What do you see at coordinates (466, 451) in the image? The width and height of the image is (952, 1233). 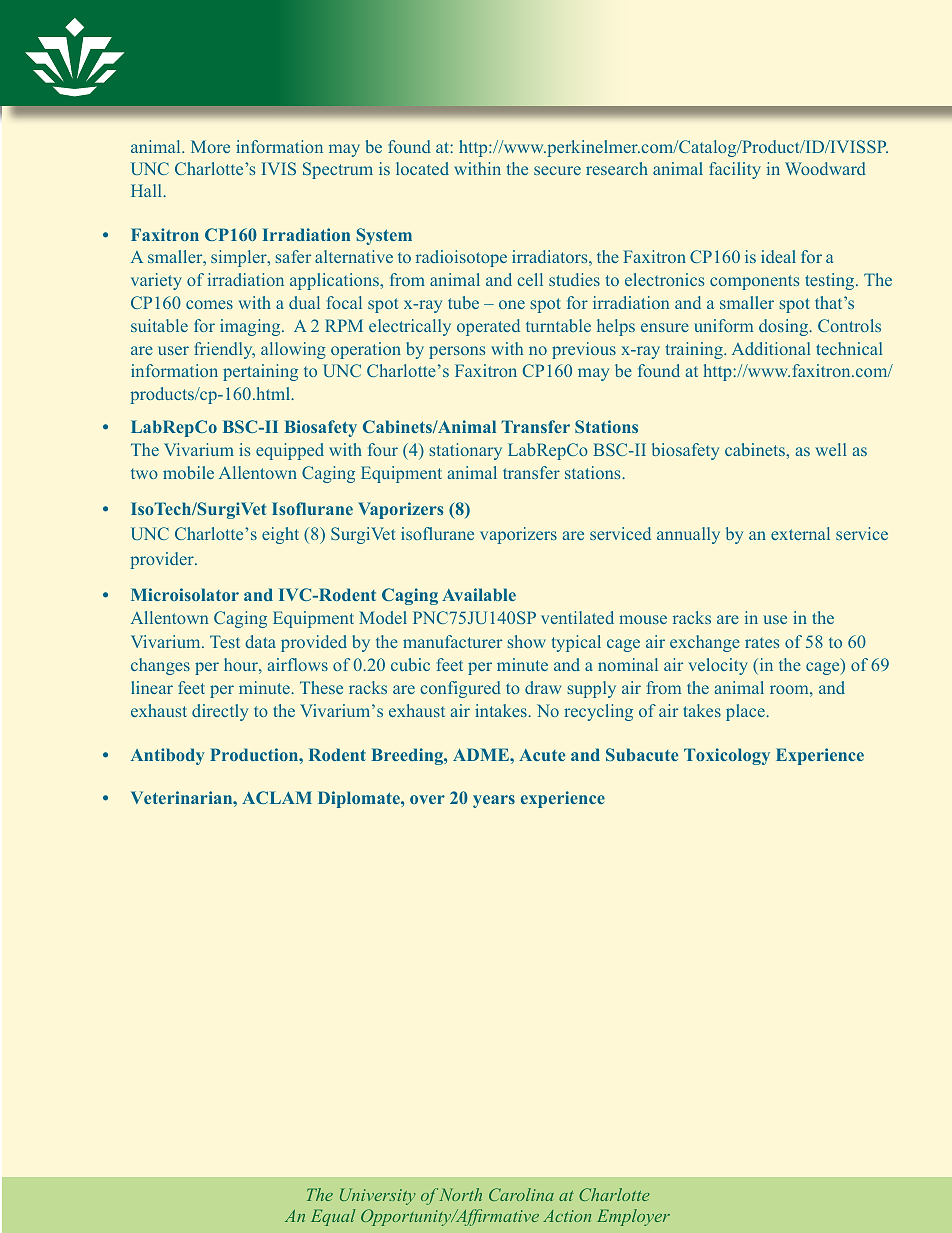 I see `stationary` at bounding box center [466, 451].
